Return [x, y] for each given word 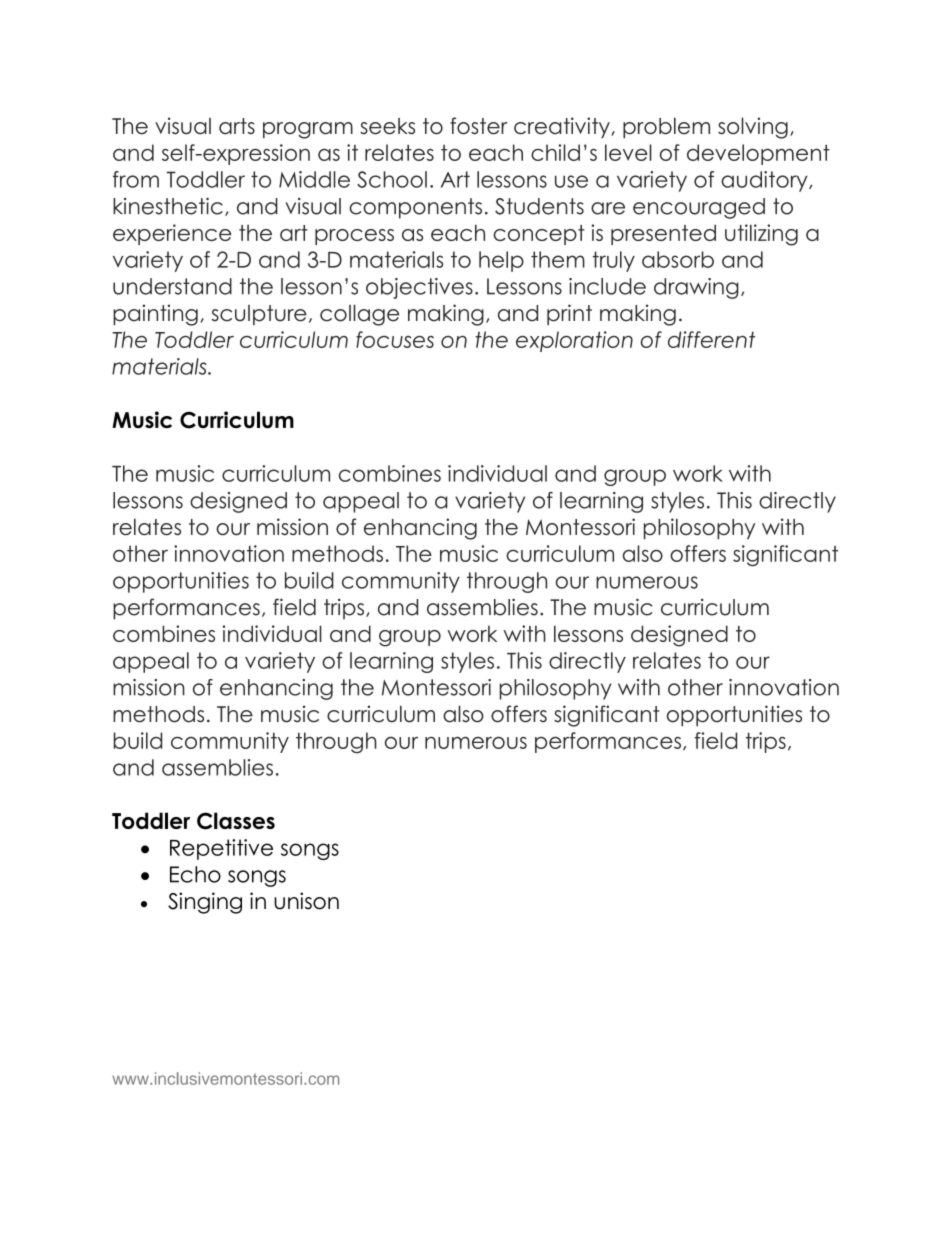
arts [237, 126]
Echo [195, 874]
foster [479, 126]
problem [666, 127]
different [711, 339]
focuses [395, 339]
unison [306, 901]
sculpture [259, 315]
